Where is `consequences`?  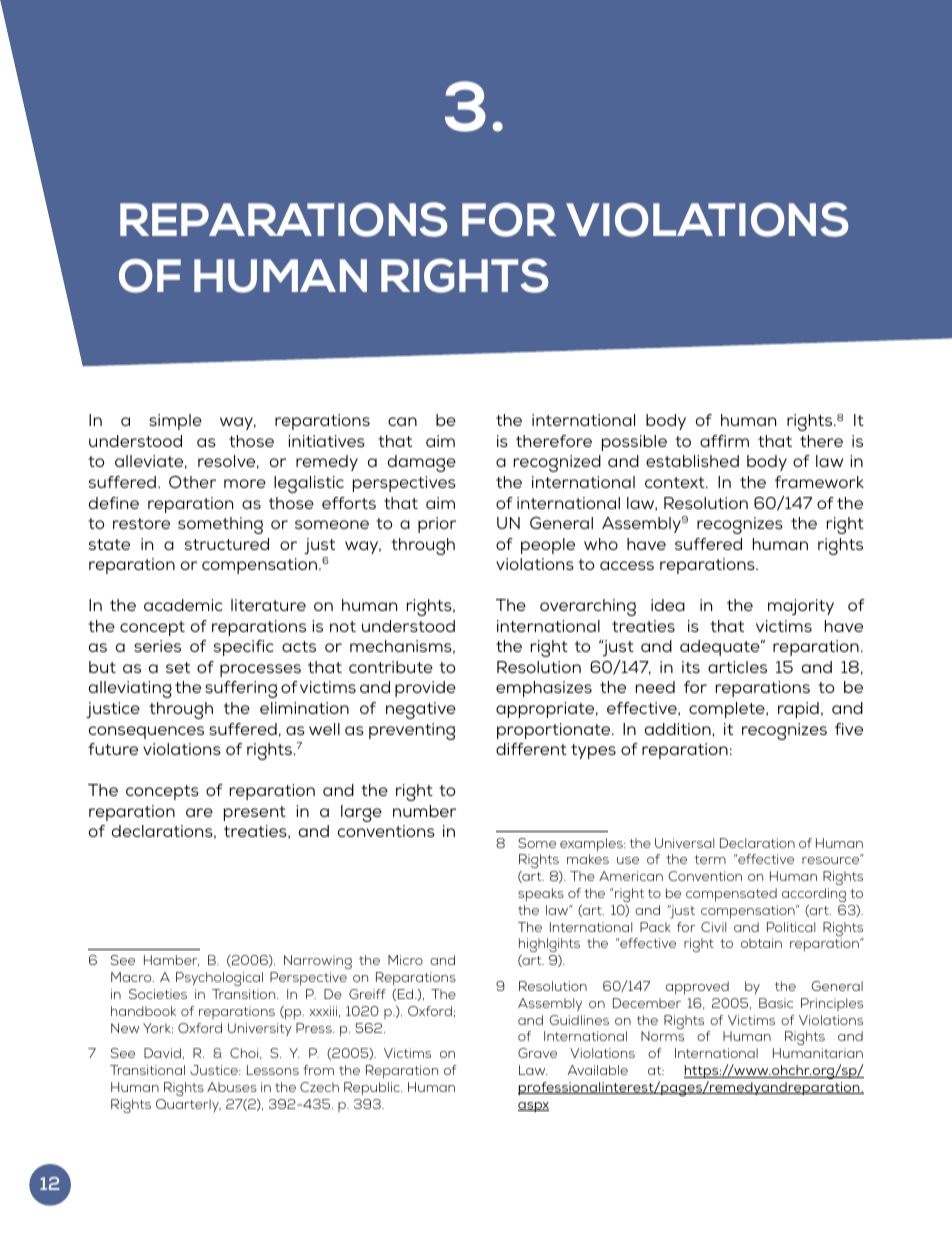 consequences is located at coordinates (146, 732).
